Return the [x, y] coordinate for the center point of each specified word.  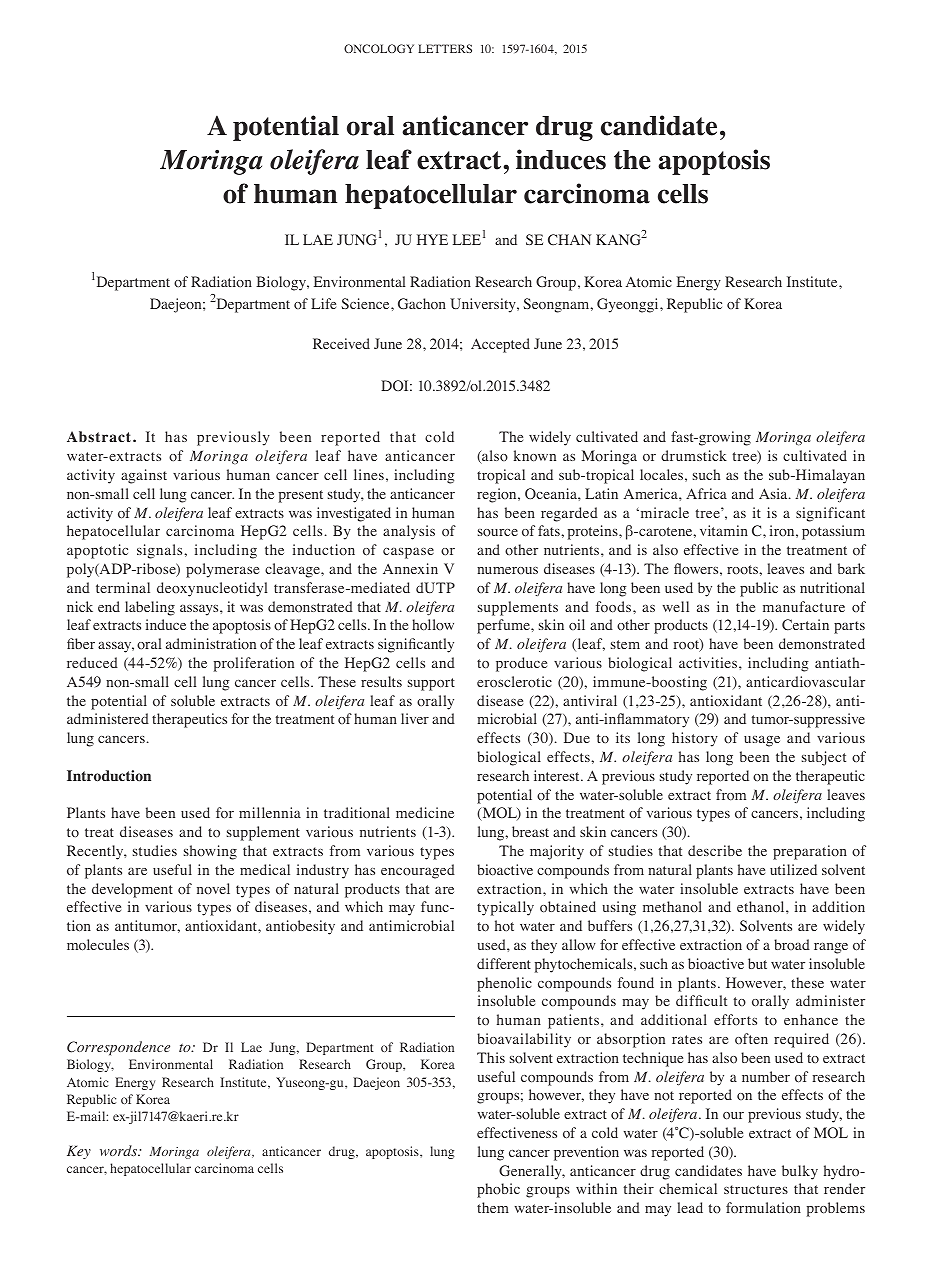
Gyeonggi [629, 305]
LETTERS [445, 48]
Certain [805, 625]
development [132, 890]
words [120, 1150]
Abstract [100, 436]
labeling [150, 608]
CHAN [569, 240]
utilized [793, 869]
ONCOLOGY [379, 48]
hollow [433, 625]
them [493, 1207]
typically [505, 908]
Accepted [500, 345]
